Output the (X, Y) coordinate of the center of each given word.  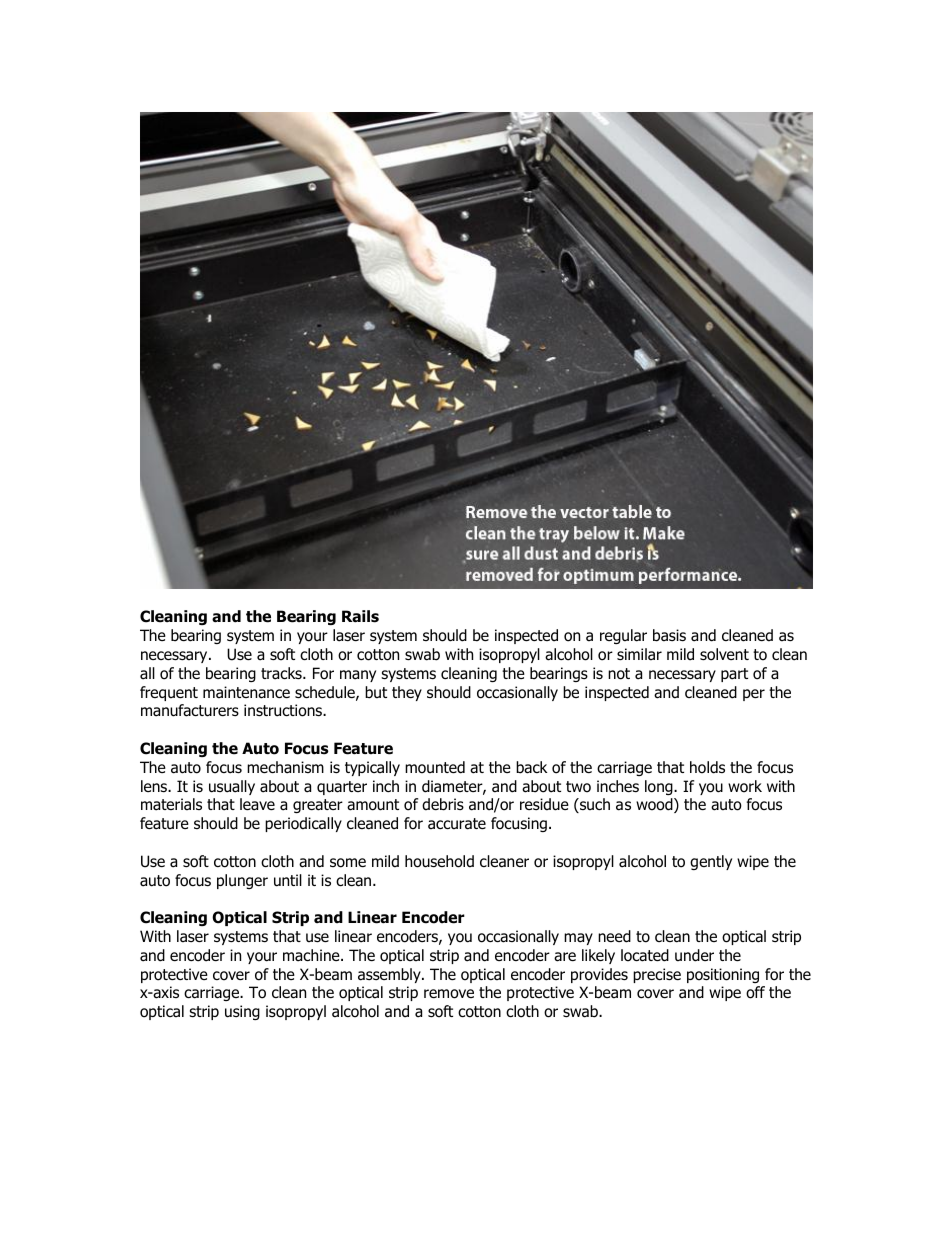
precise (657, 975)
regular (623, 636)
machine (312, 955)
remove (449, 994)
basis (669, 635)
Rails (360, 616)
